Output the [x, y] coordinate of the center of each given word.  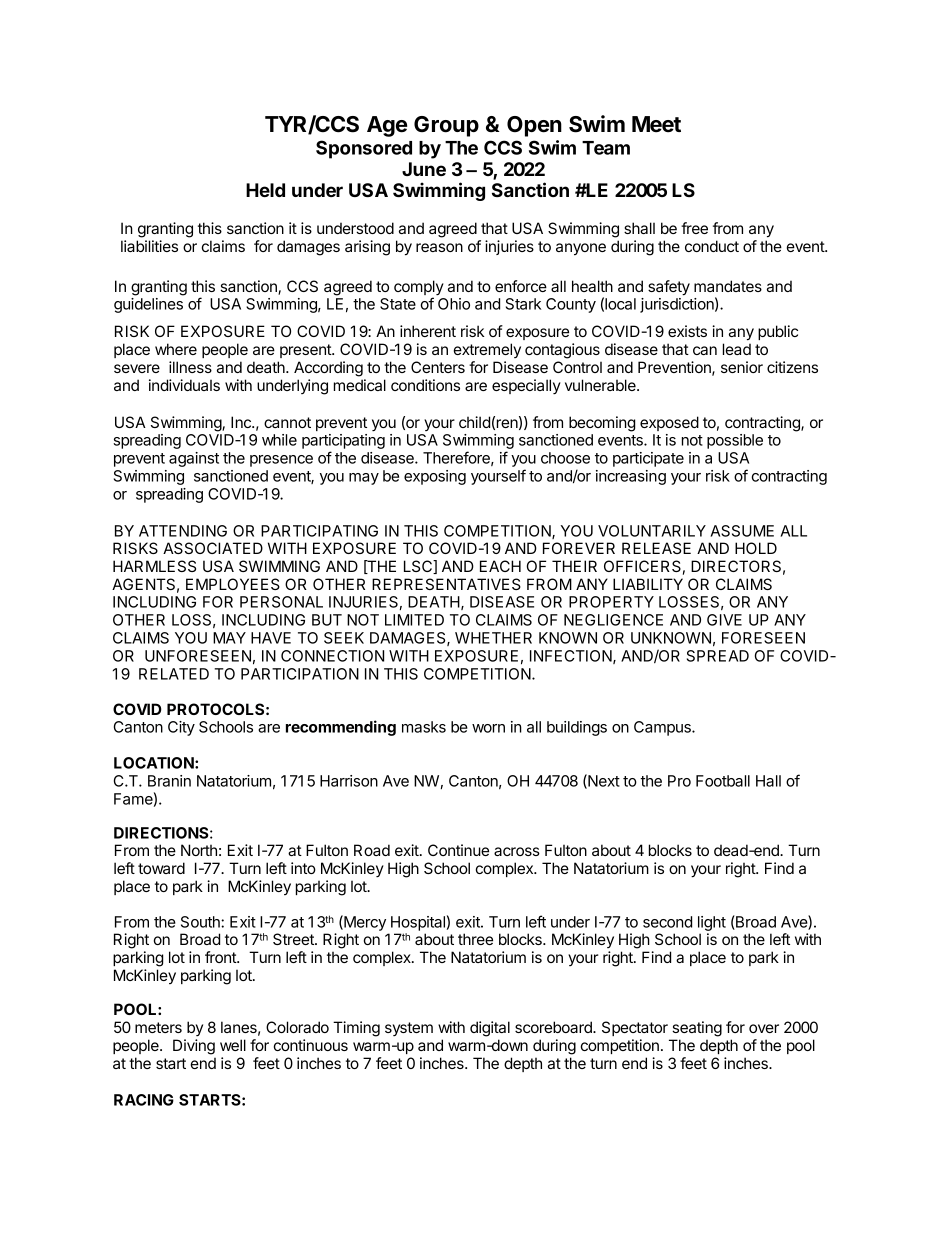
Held [265, 190]
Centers [438, 367]
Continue [458, 850]
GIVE [724, 620]
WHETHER [493, 638]
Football [723, 781]
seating [697, 1029]
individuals [184, 385]
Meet [656, 124]
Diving [194, 1047]
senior [742, 367]
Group [446, 126]
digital [490, 1029]
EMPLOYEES [233, 584]
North [199, 850]
